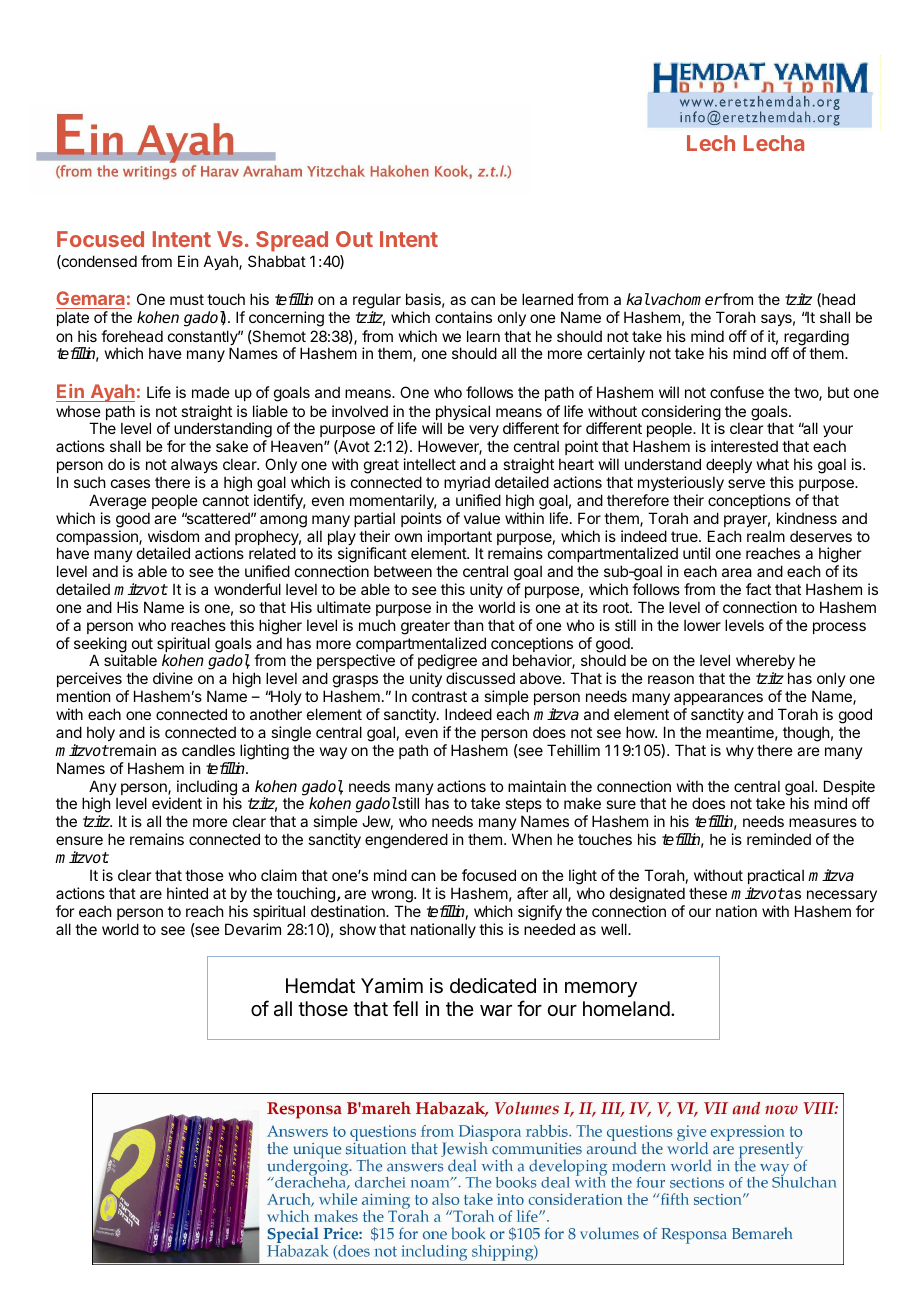 The width and height of the image is (924, 1308). I want to click on appearances, so click(718, 701).
